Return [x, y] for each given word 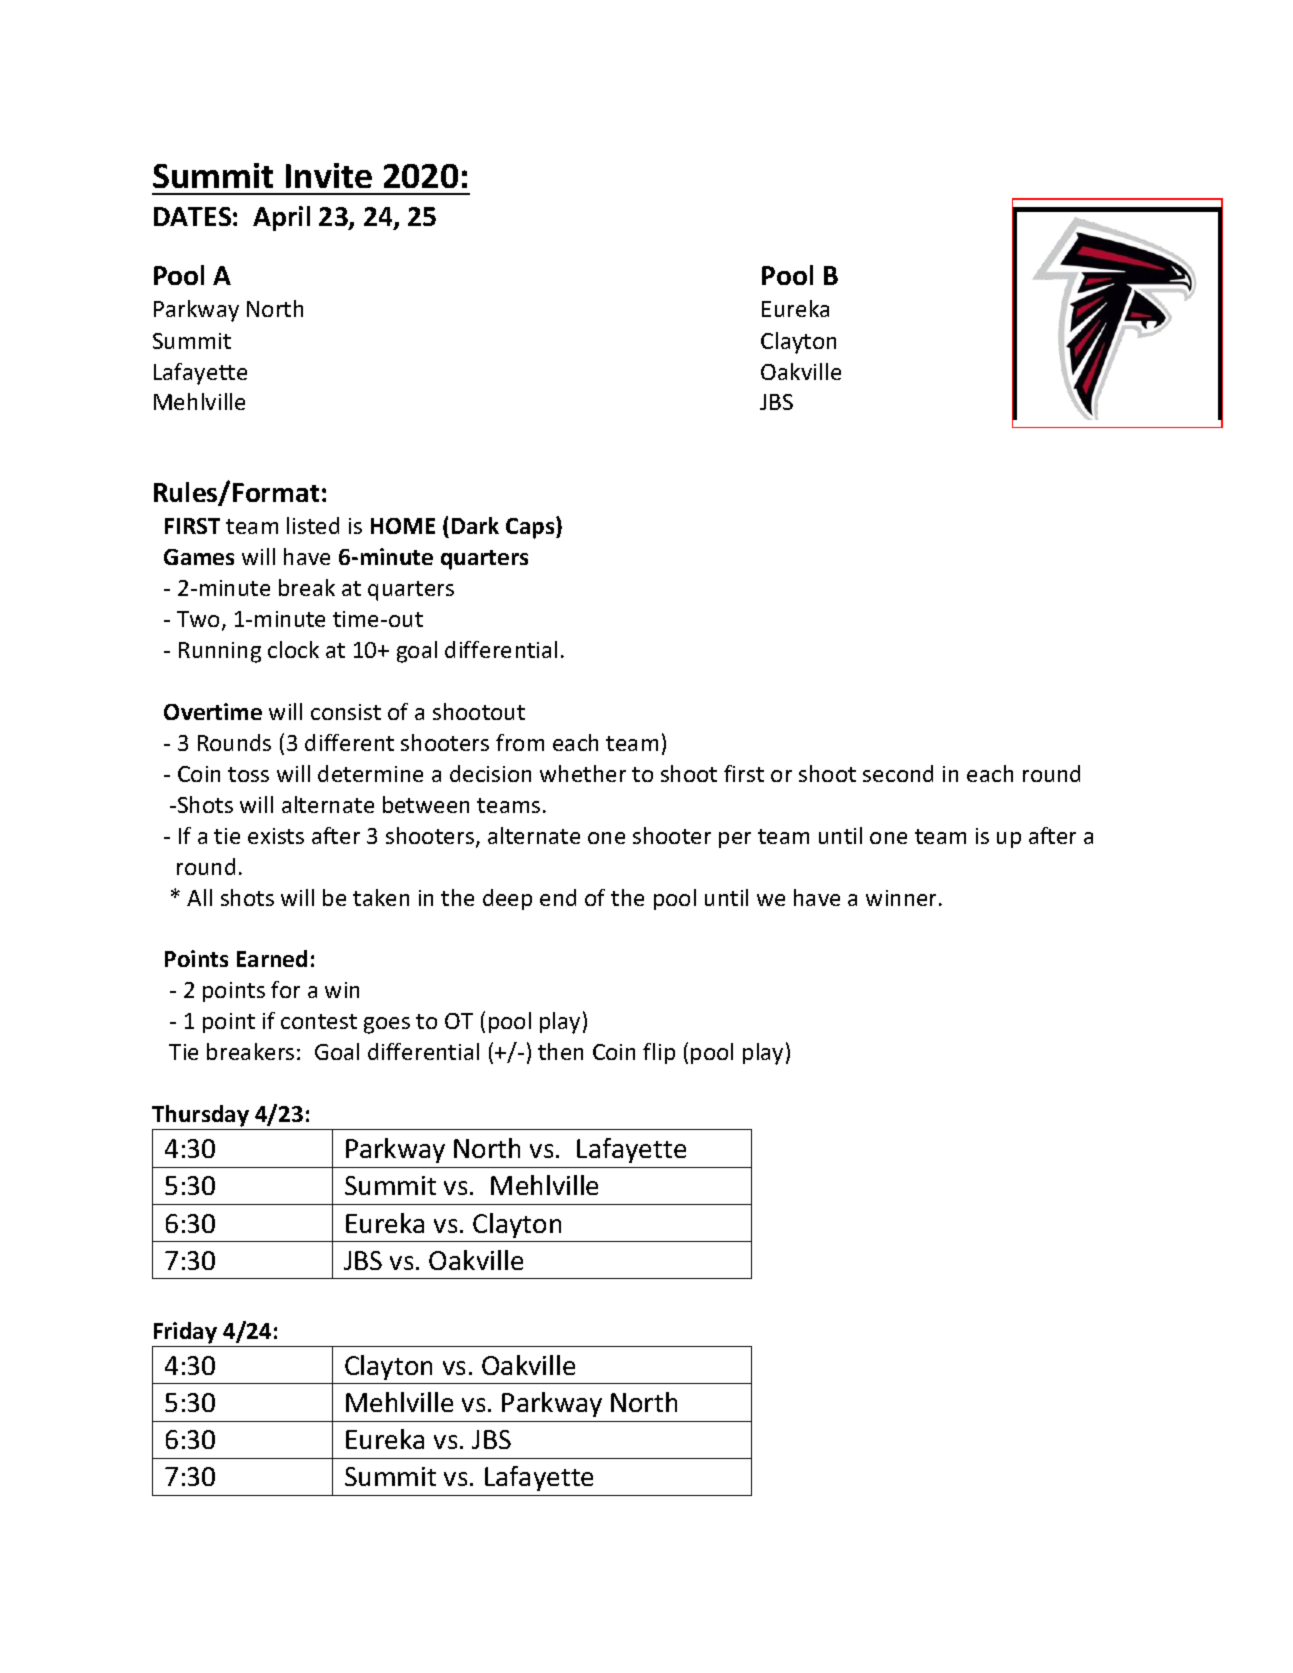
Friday [185, 1333]
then [560, 1051]
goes [387, 1025]
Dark [475, 525]
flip [659, 1053]
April [281, 218]
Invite [329, 175]
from [520, 742]
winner [903, 898]
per [735, 840]
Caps [531, 528]
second [898, 773]
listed [313, 525]
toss [248, 774]
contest [319, 1021]
